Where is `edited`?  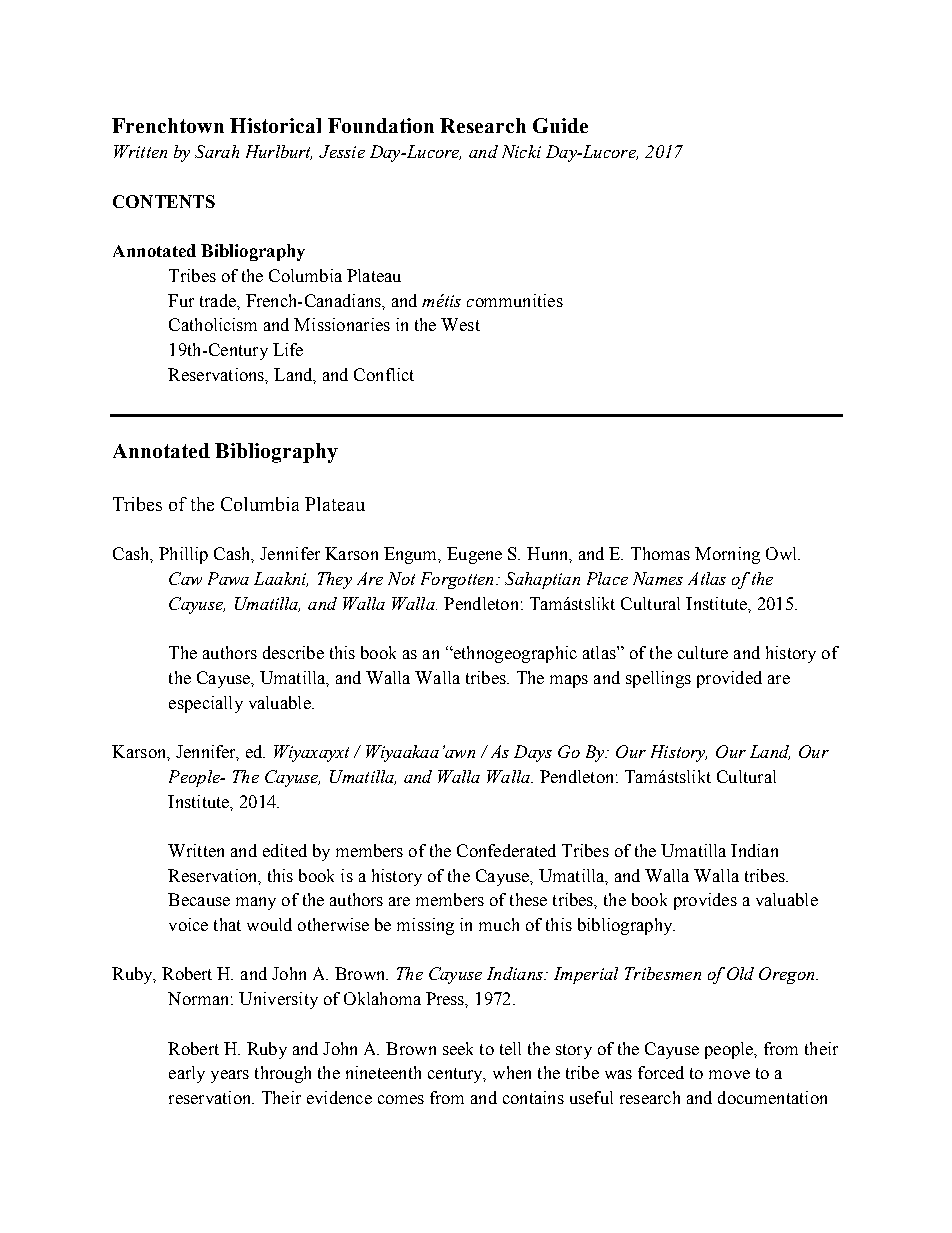
edited is located at coordinates (285, 850).
